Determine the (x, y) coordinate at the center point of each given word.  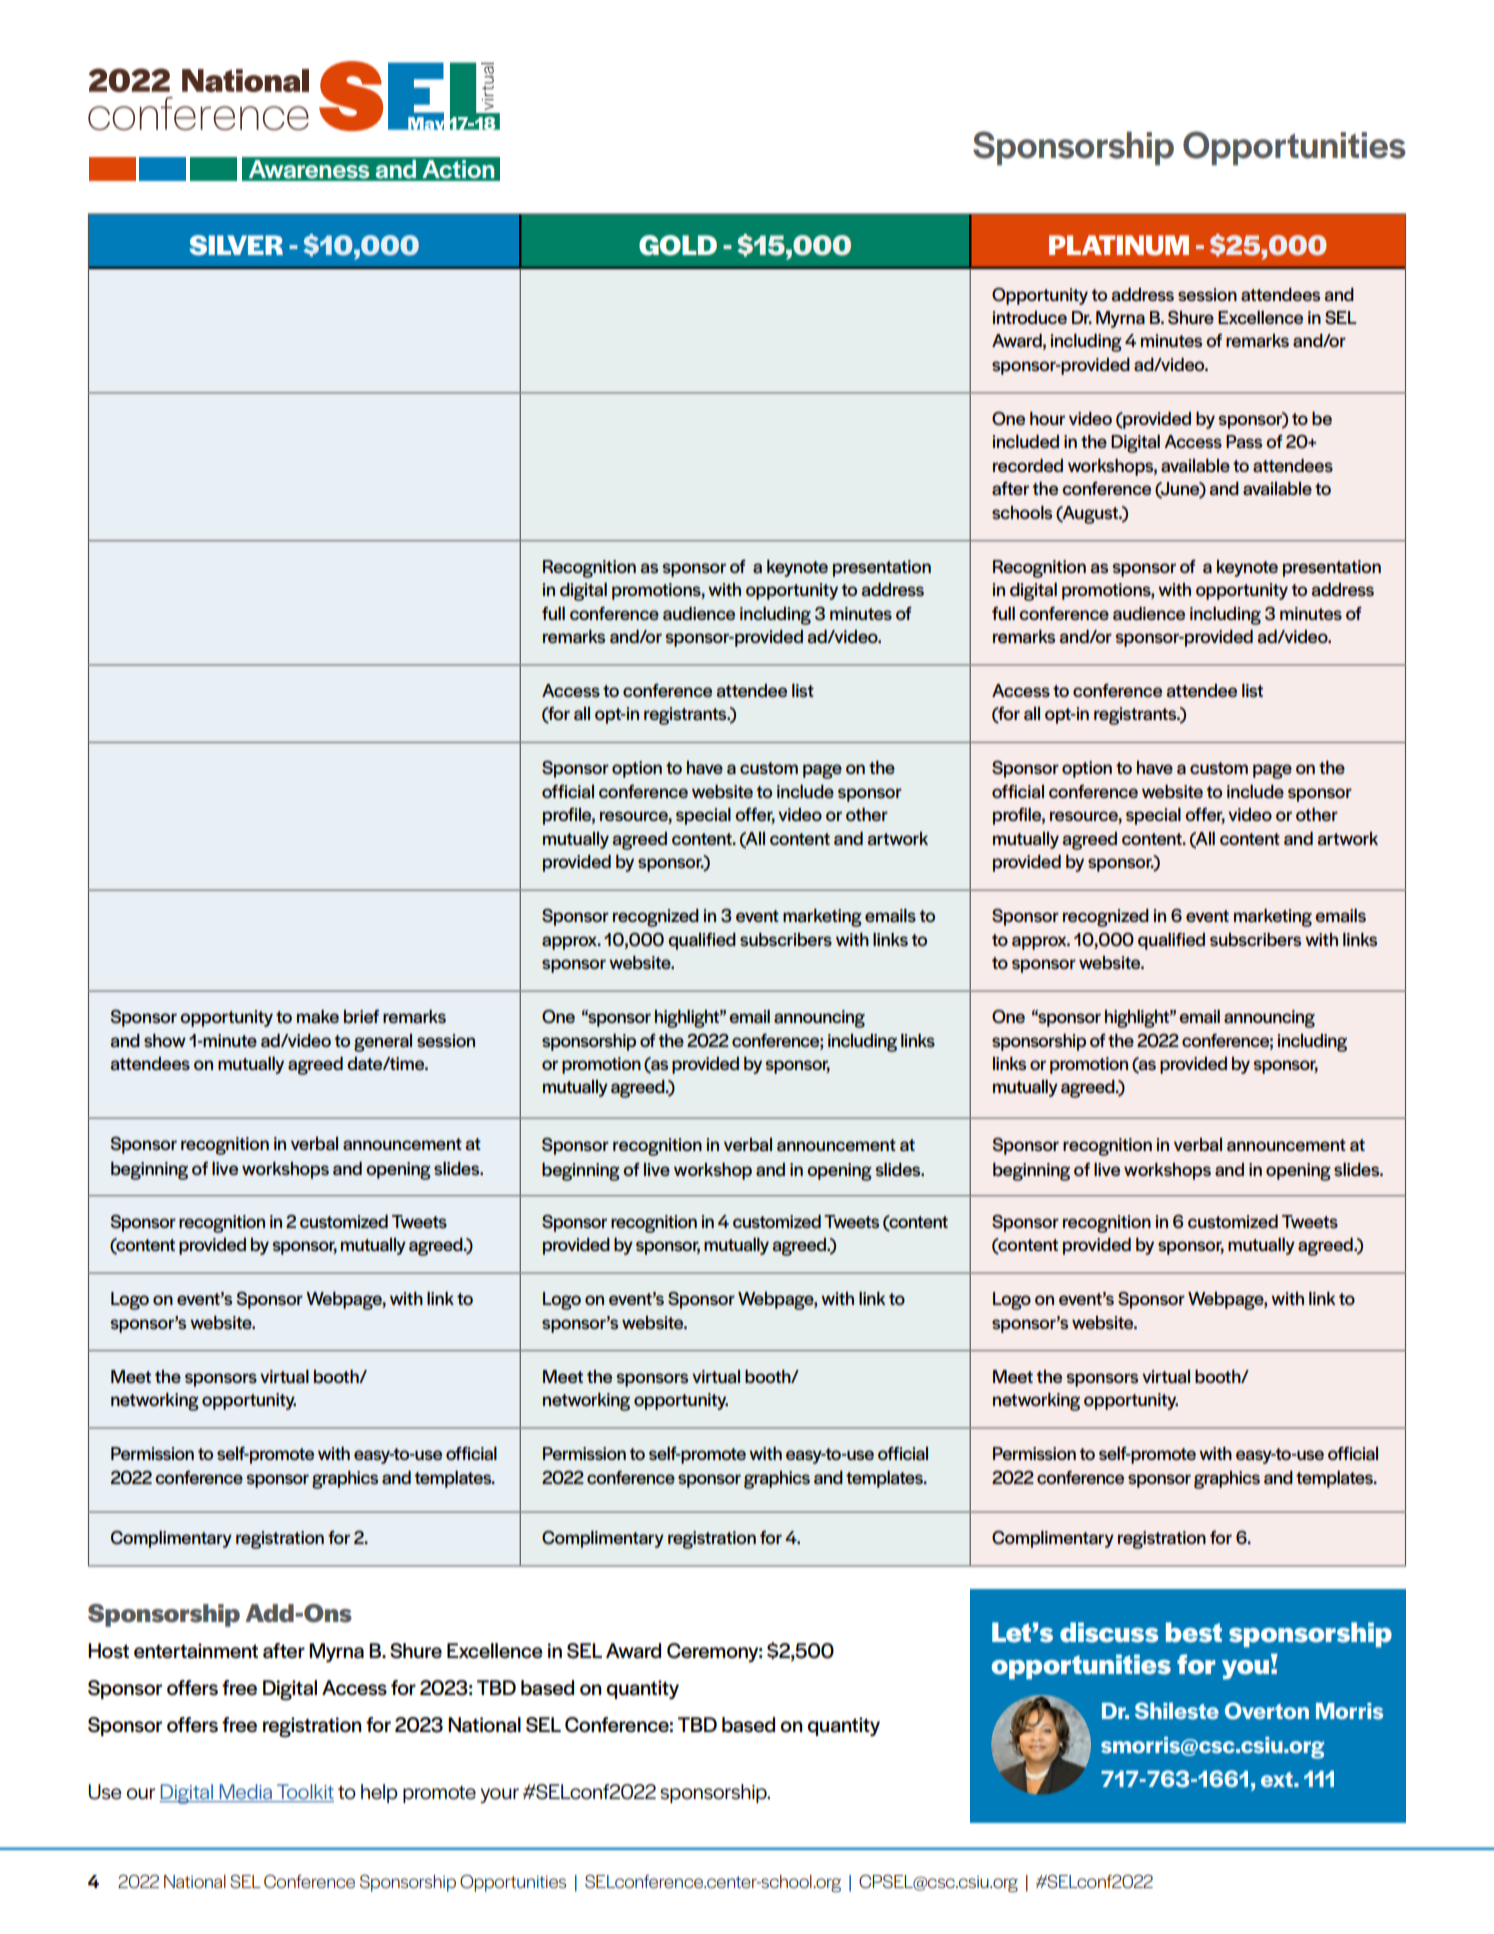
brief (361, 1016)
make (318, 1017)
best (1194, 1632)
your (499, 1795)
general (383, 1043)
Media (245, 1793)
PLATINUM (1119, 245)
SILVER (236, 245)
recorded (1028, 465)
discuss (1109, 1632)
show (165, 1041)
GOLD (678, 245)
